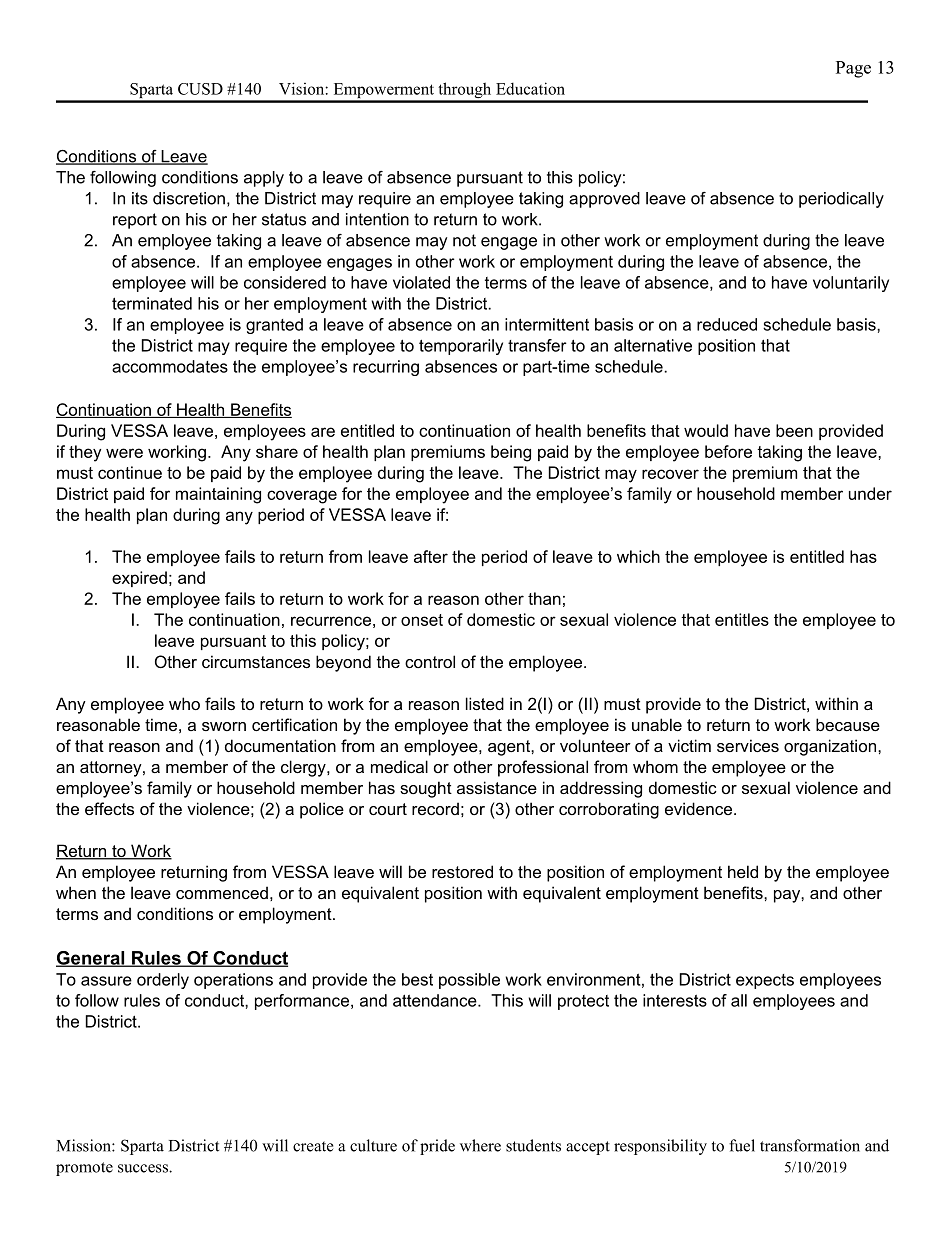  I want to click on expired, so click(139, 579).
